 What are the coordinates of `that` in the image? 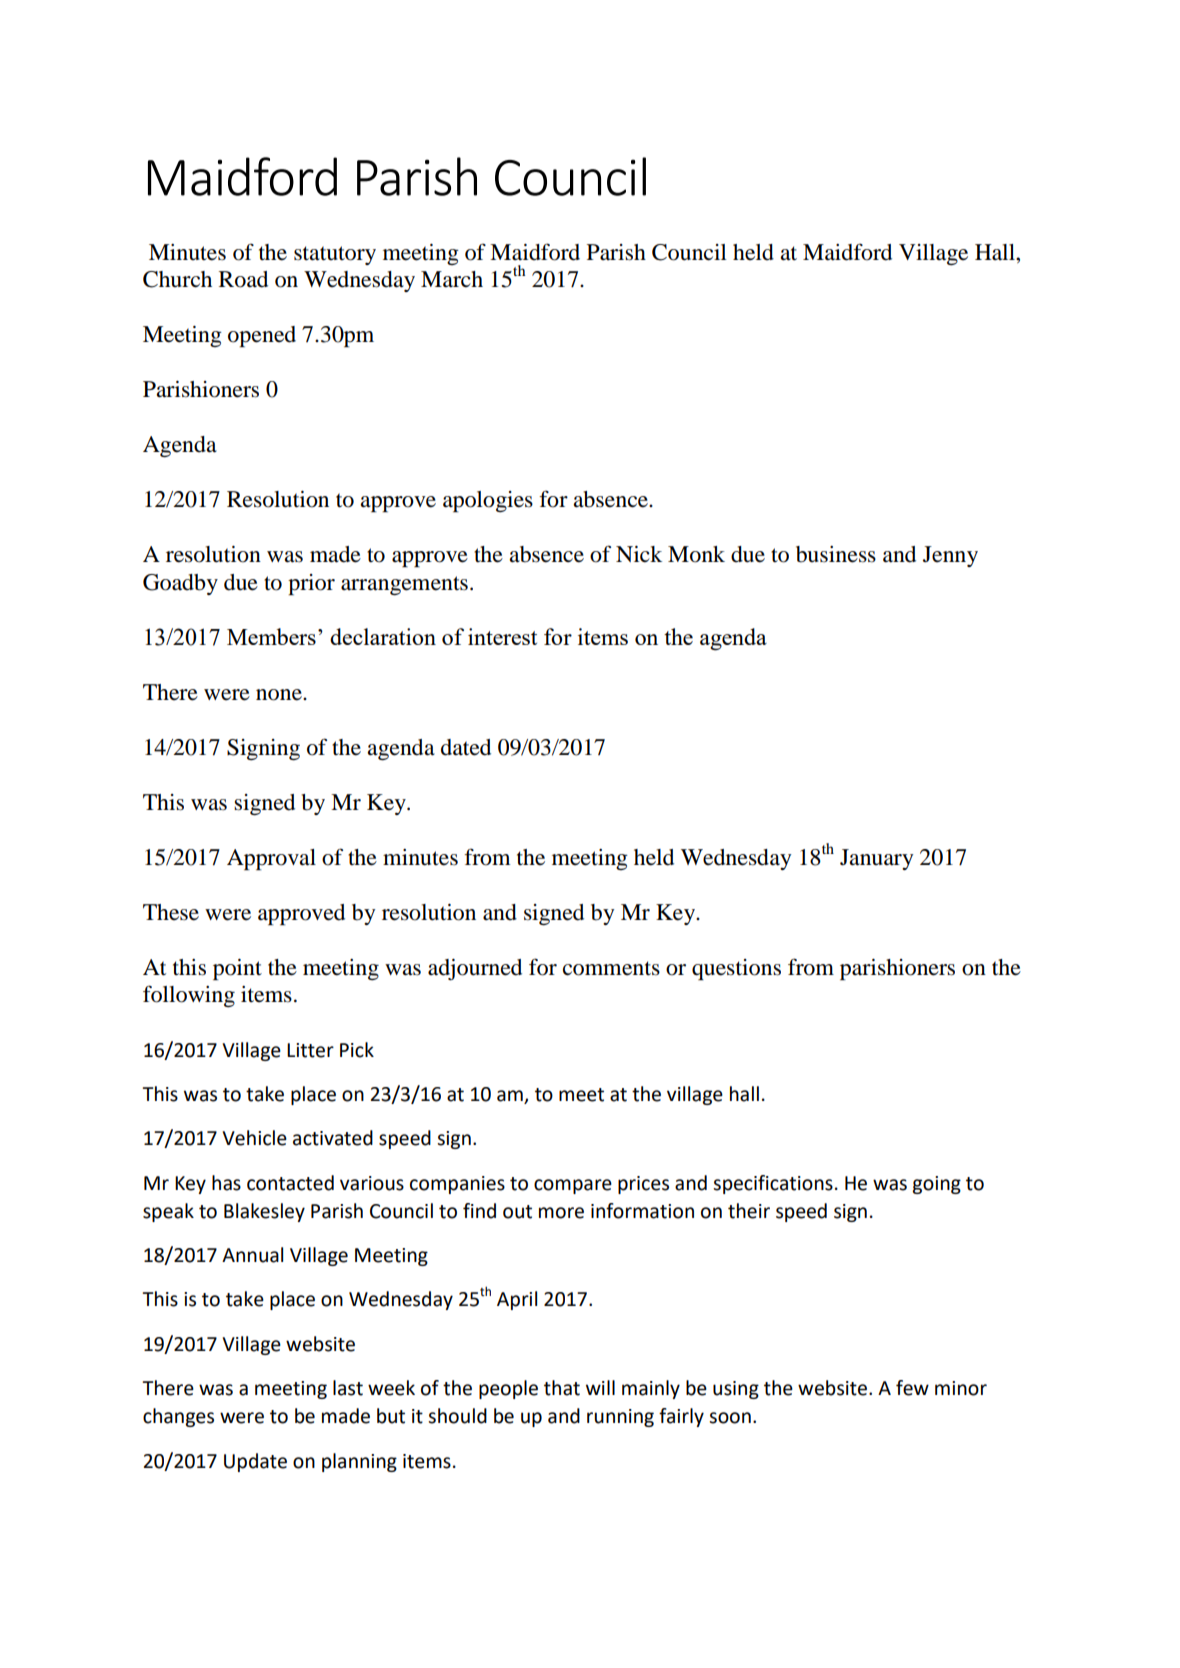 It's located at (562, 1388).
